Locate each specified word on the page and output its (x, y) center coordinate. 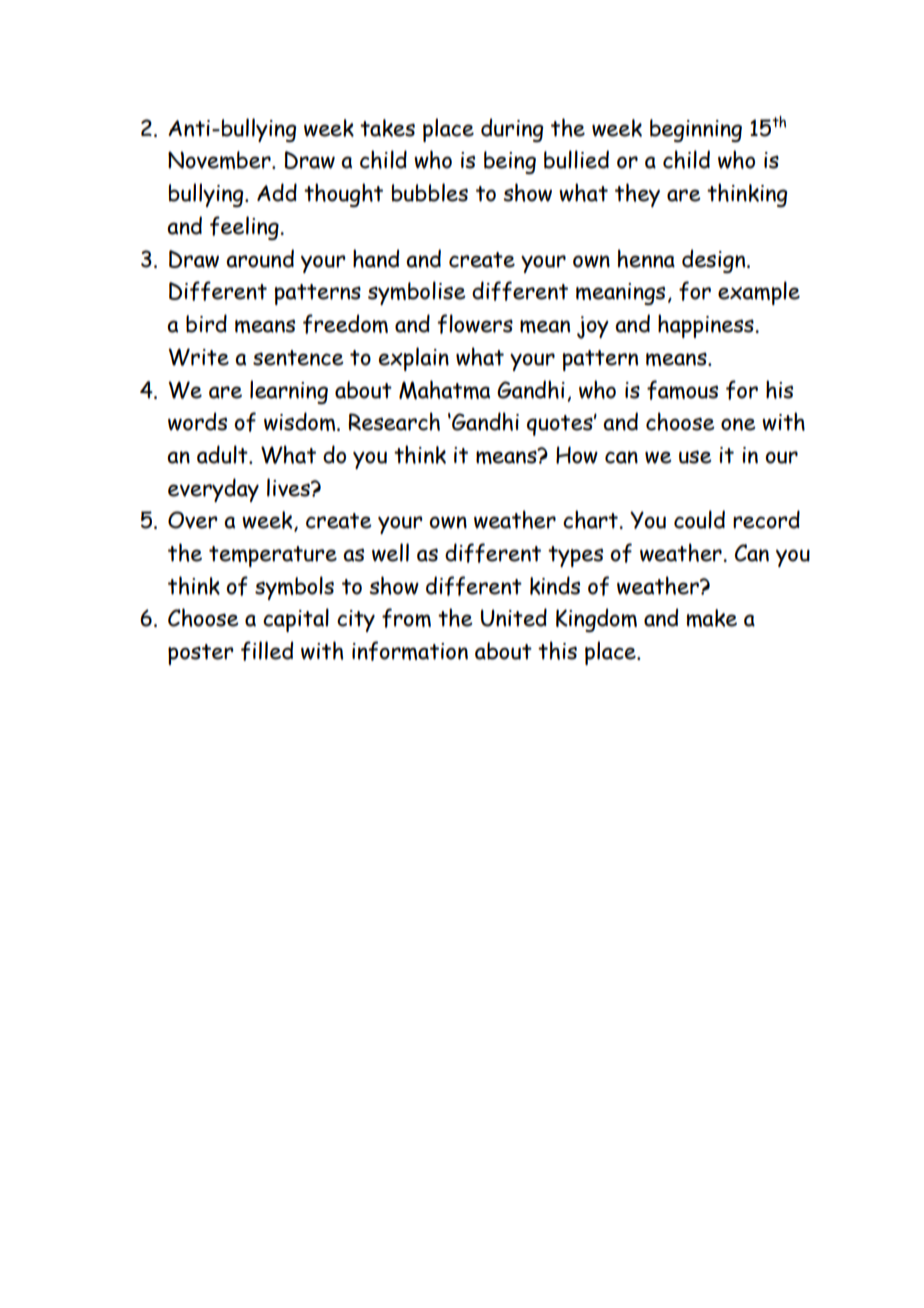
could (699, 519)
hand (376, 258)
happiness (707, 326)
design (715, 261)
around (260, 258)
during (512, 130)
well (390, 552)
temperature (273, 556)
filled (267, 651)
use (695, 457)
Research (394, 421)
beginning (696, 130)
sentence (298, 358)
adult (223, 454)
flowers (475, 324)
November (220, 160)
